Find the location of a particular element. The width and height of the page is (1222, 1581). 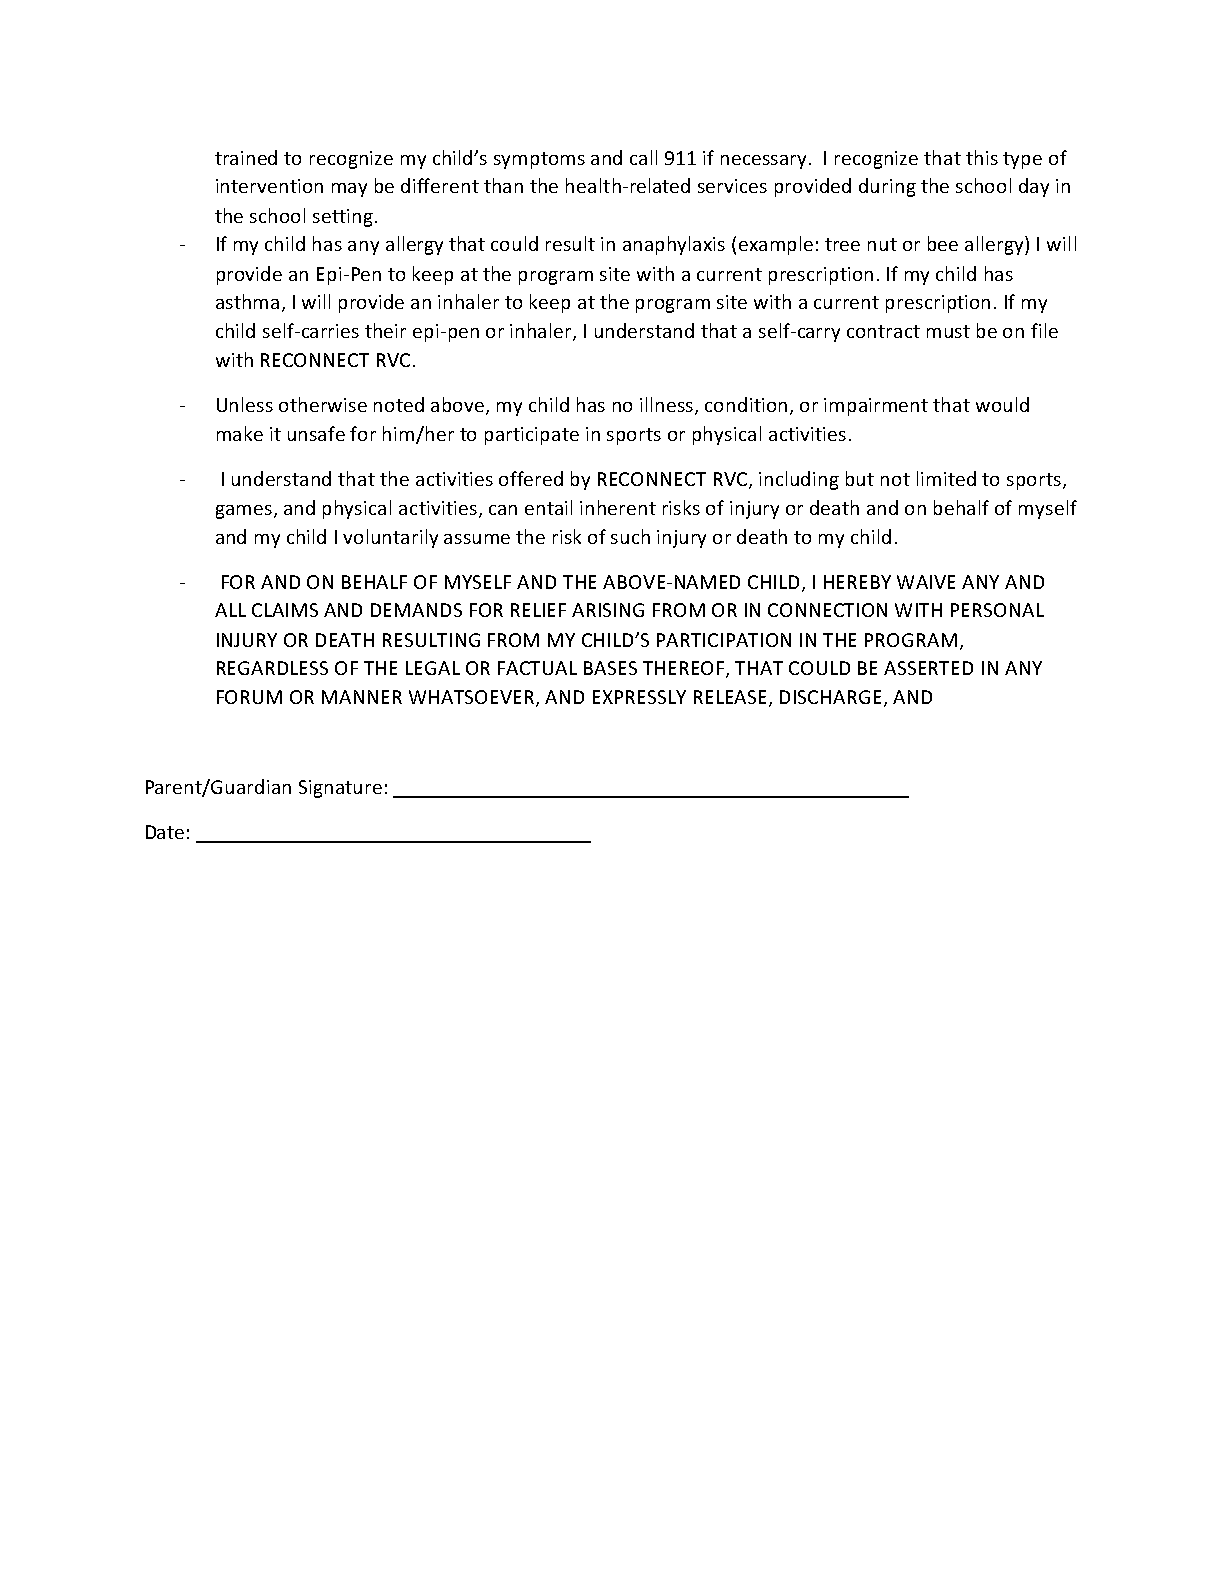

Signature is located at coordinates (340, 789).
